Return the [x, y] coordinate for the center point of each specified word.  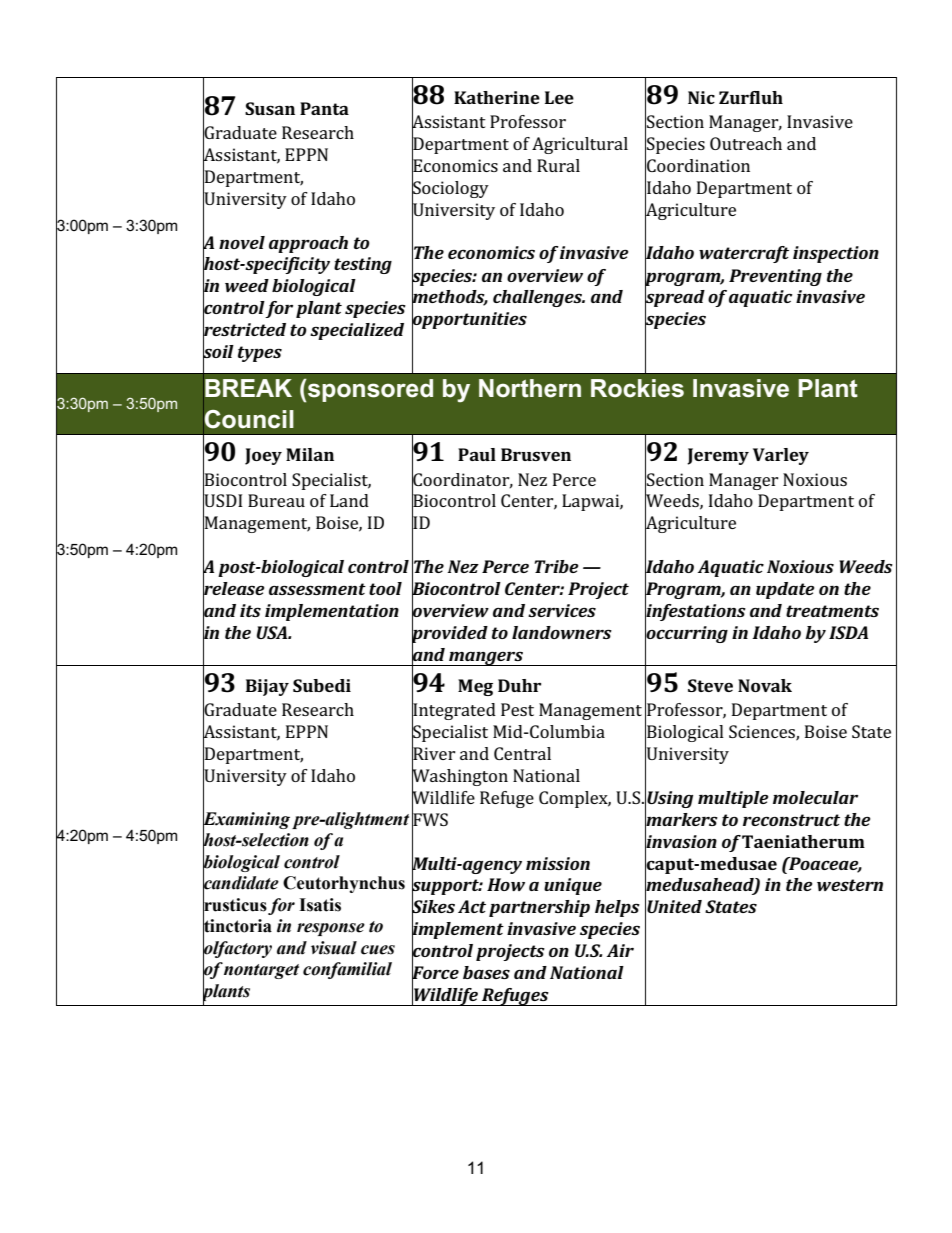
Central [522, 753]
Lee [559, 97]
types [260, 354]
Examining [246, 821]
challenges [539, 298]
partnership [539, 908]
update [785, 590]
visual [334, 948]
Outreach [746, 143]
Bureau [276, 500]
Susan [270, 108]
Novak [765, 685]
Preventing [775, 277]
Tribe [556, 566]
